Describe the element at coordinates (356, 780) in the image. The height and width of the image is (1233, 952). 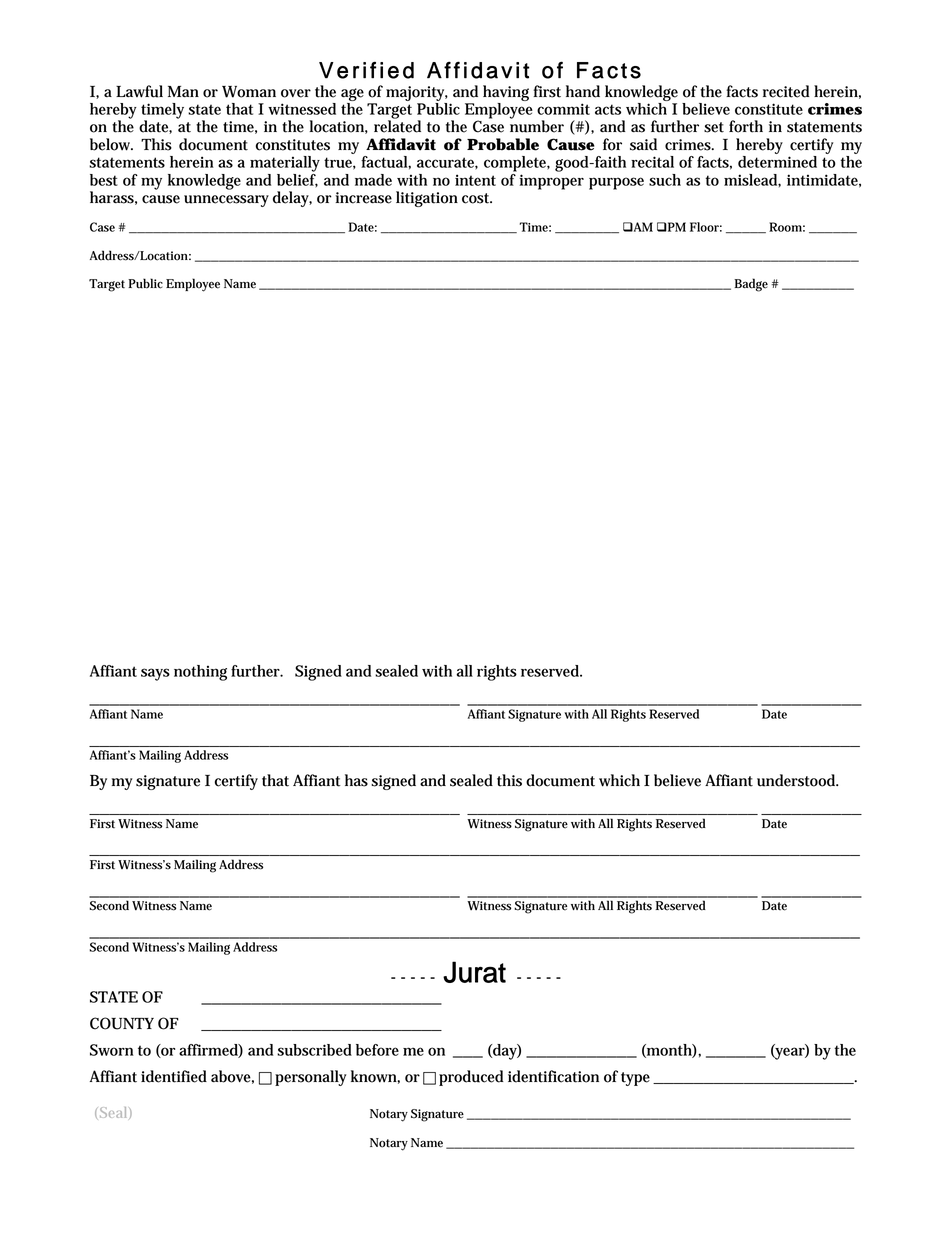
I see `has` at that location.
